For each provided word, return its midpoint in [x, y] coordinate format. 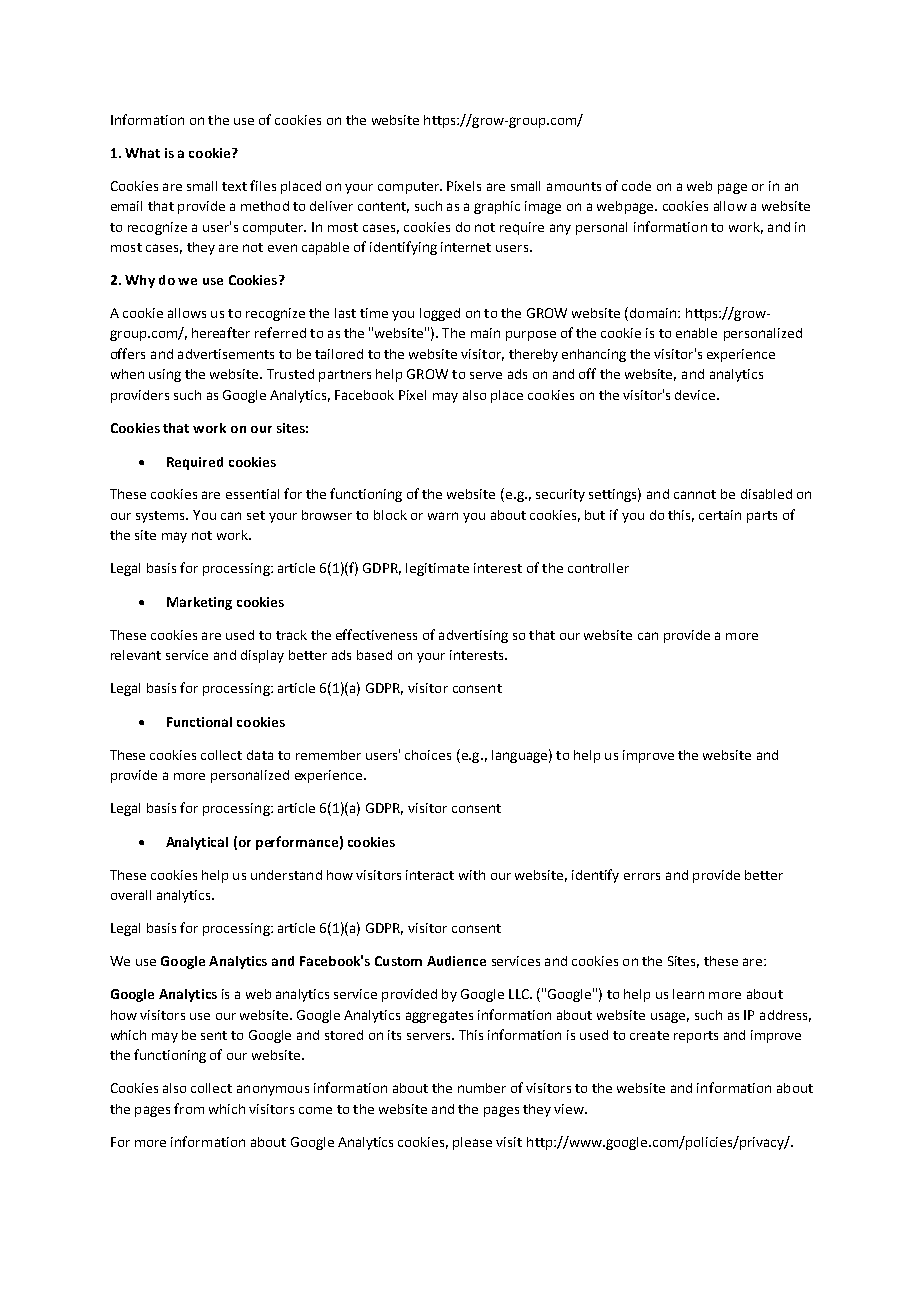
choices [428, 755]
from [189, 1108]
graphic [497, 207]
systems [161, 517]
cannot [695, 494]
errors [642, 876]
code [636, 186]
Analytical [197, 843]
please [472, 1143]
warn [443, 516]
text [234, 186]
